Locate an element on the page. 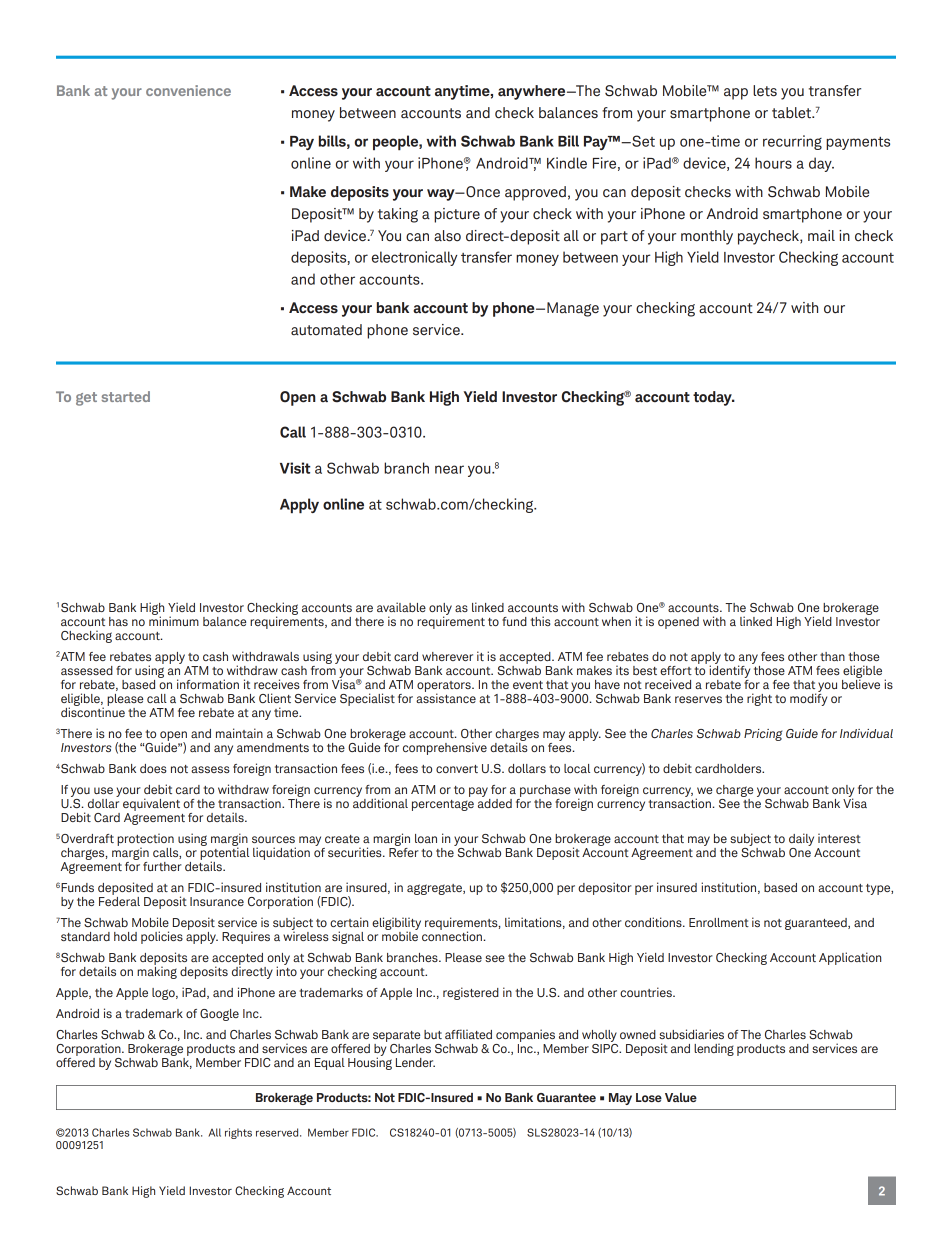 This image has height=1233, width=952. recurring is located at coordinates (792, 142).
